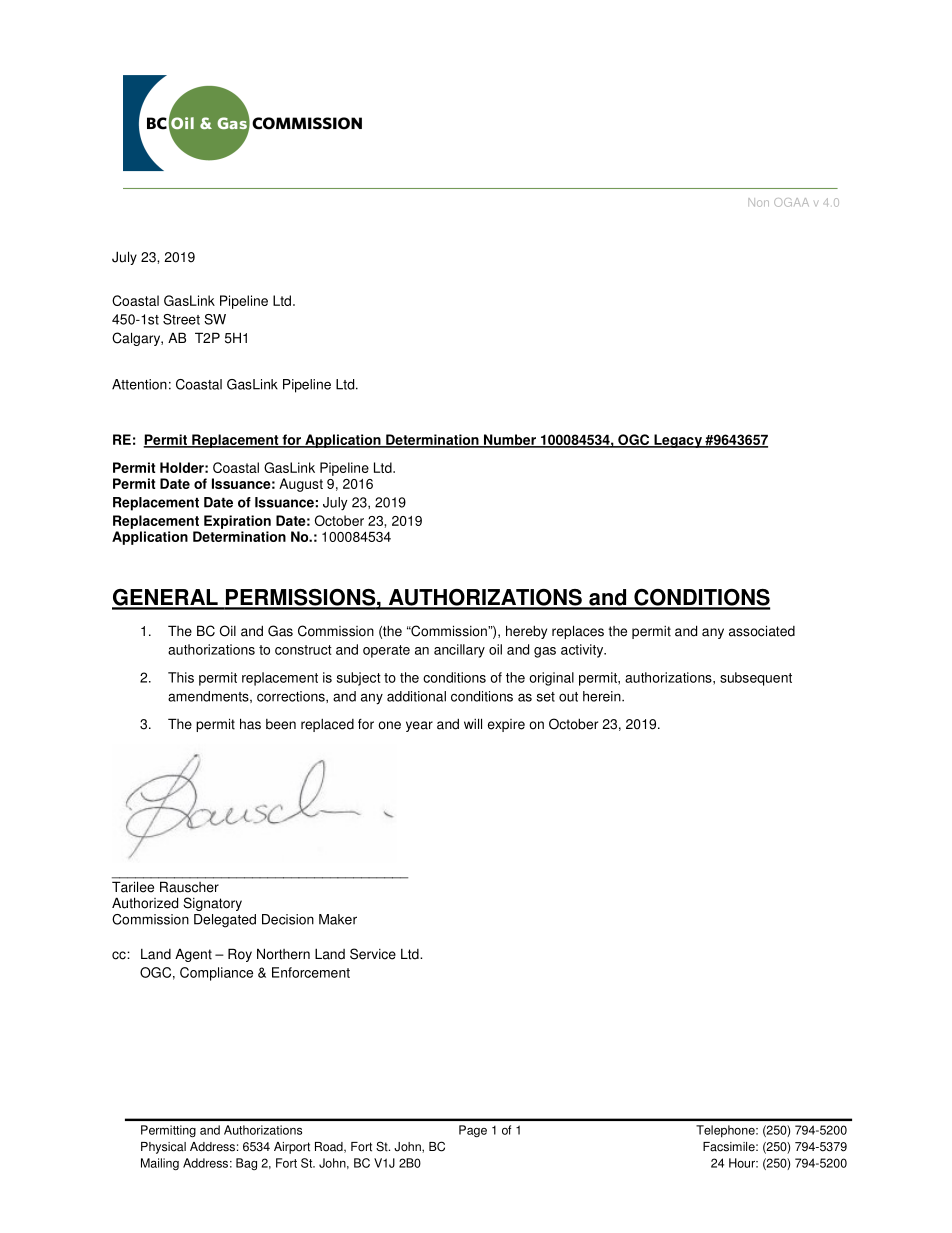  Describe the element at coordinates (237, 522) in the document. I see `Expiration` at that location.
